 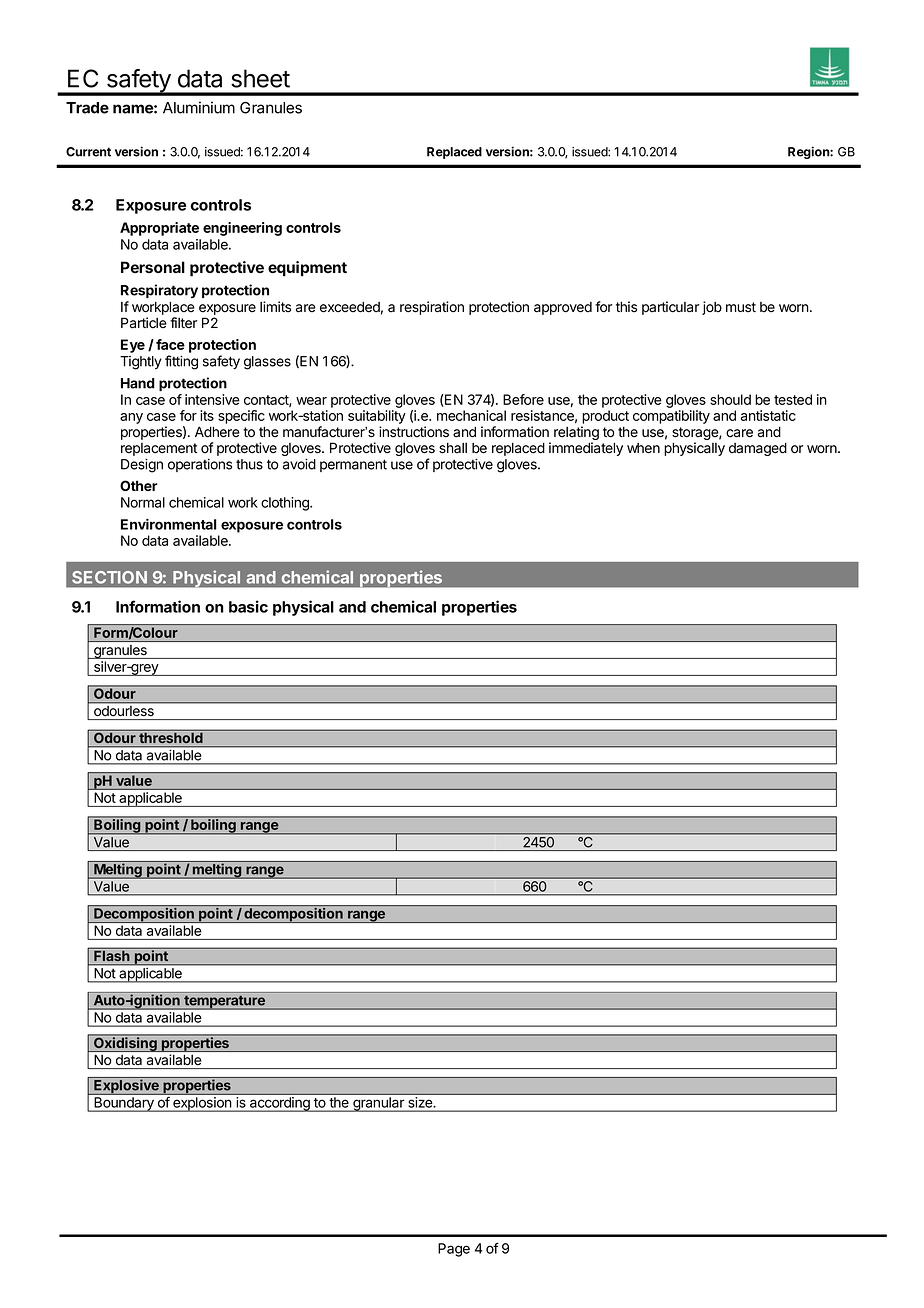 I want to click on job, so click(x=712, y=308).
